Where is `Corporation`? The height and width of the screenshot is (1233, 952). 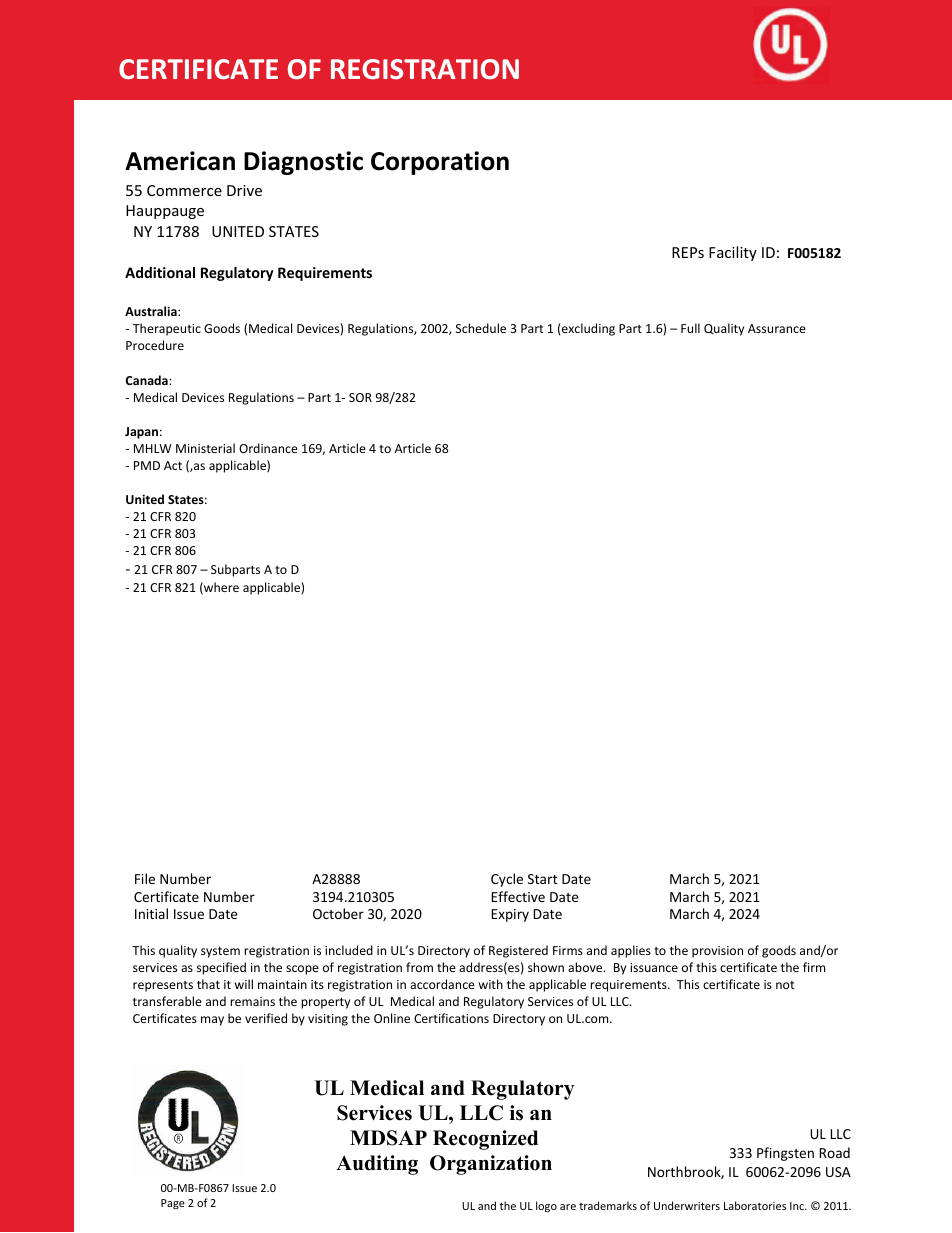
Corporation is located at coordinates (440, 163).
